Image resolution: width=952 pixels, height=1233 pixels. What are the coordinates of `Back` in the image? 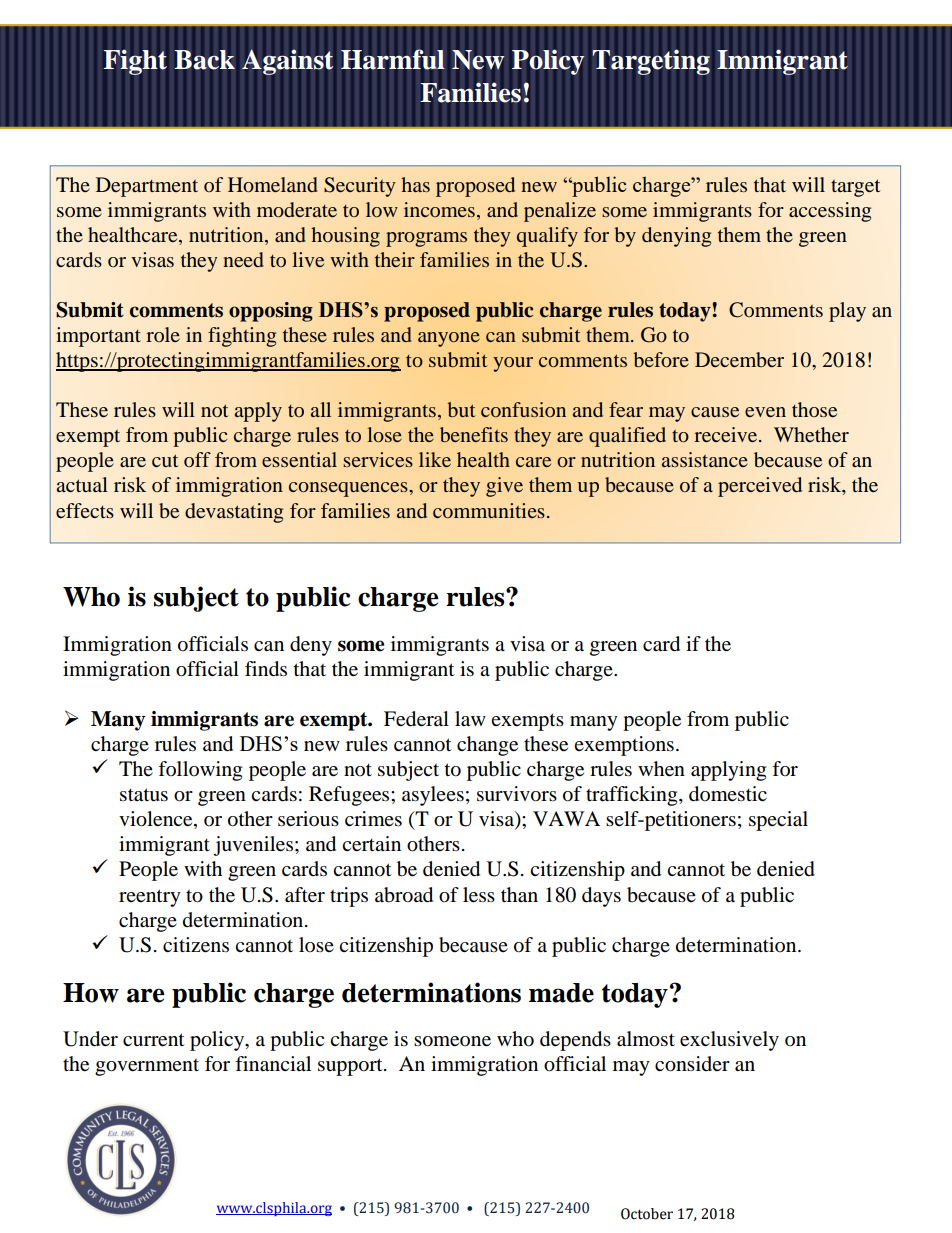 It's located at (205, 60).
